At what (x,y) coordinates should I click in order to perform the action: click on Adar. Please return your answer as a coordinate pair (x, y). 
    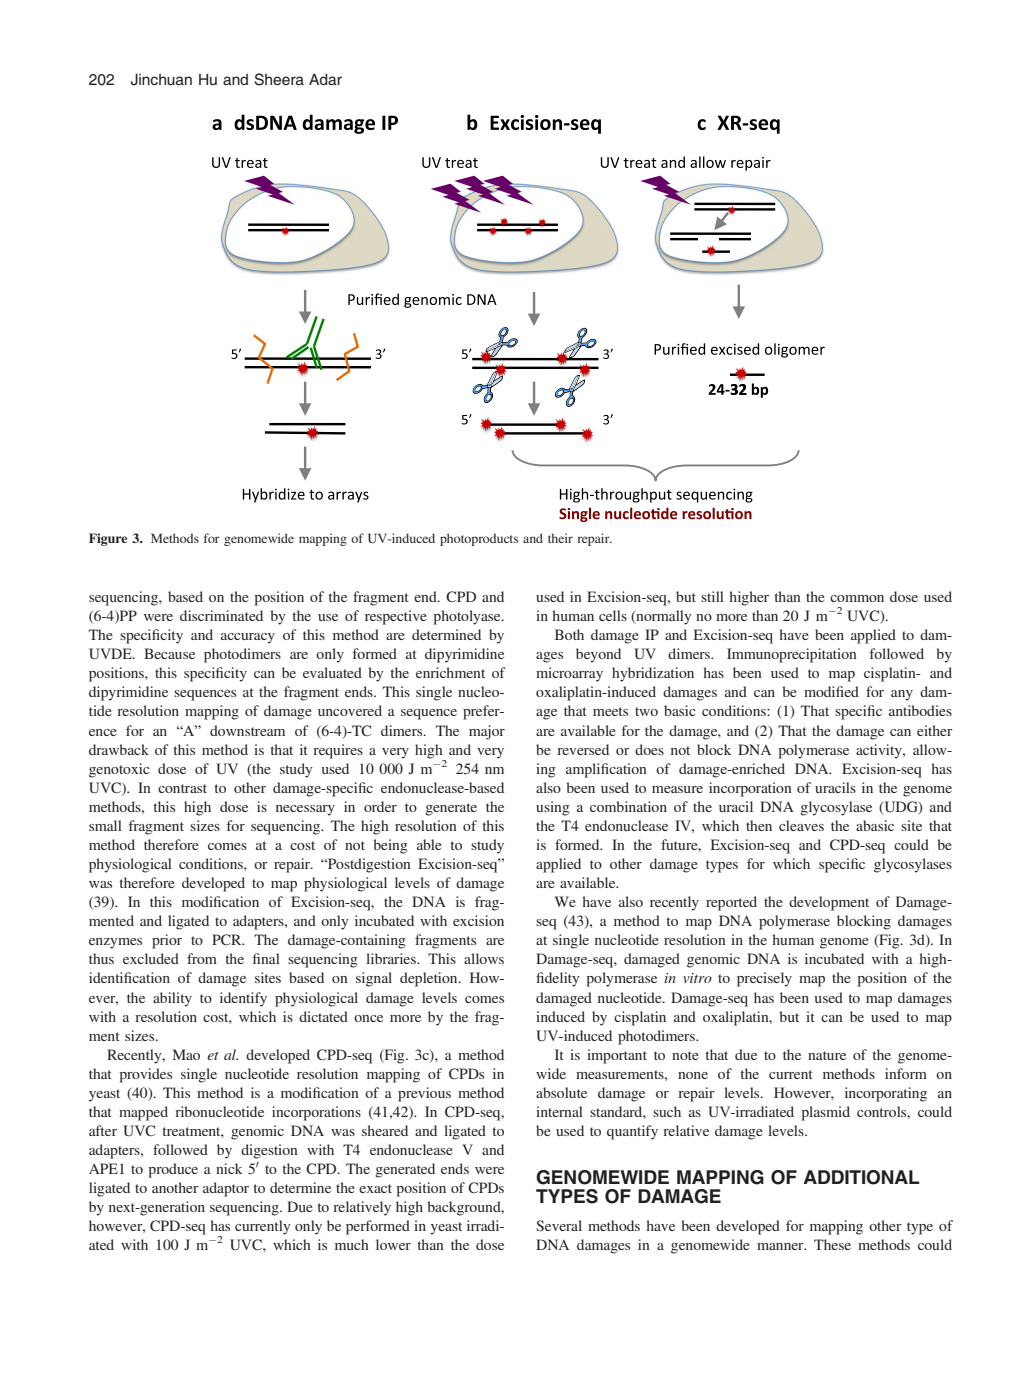
    Looking at the image, I should click on (325, 79).
